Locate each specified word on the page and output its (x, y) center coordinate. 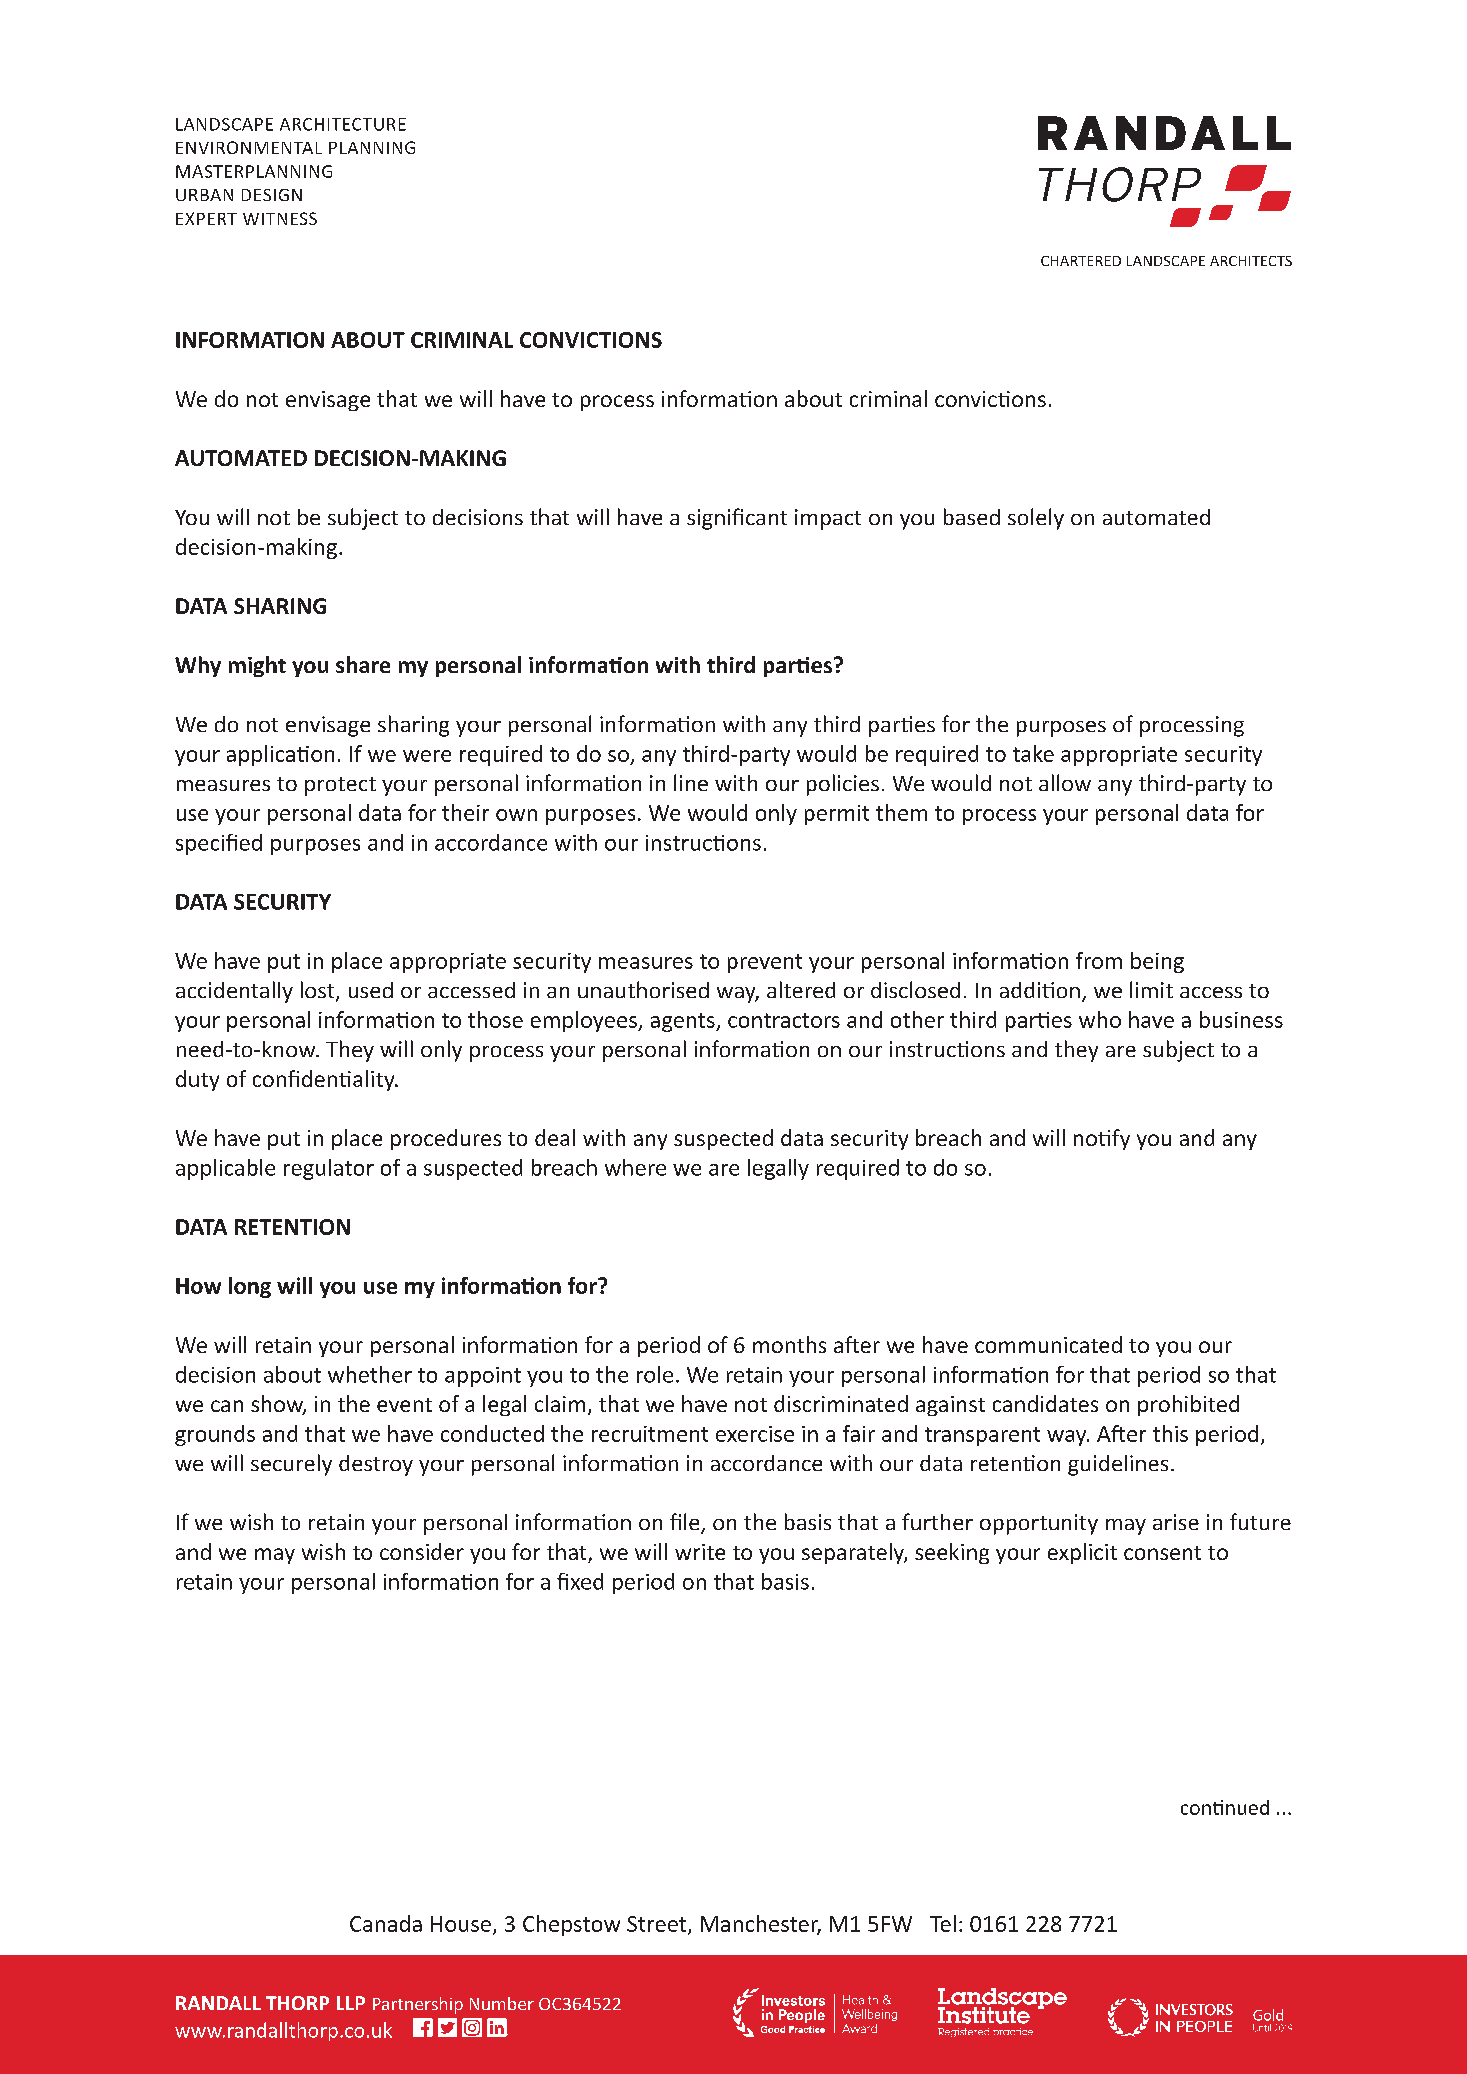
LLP (351, 2003)
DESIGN (272, 195)
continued (1225, 1807)
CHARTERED (1081, 261)
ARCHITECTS (1251, 261)
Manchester (761, 1925)
